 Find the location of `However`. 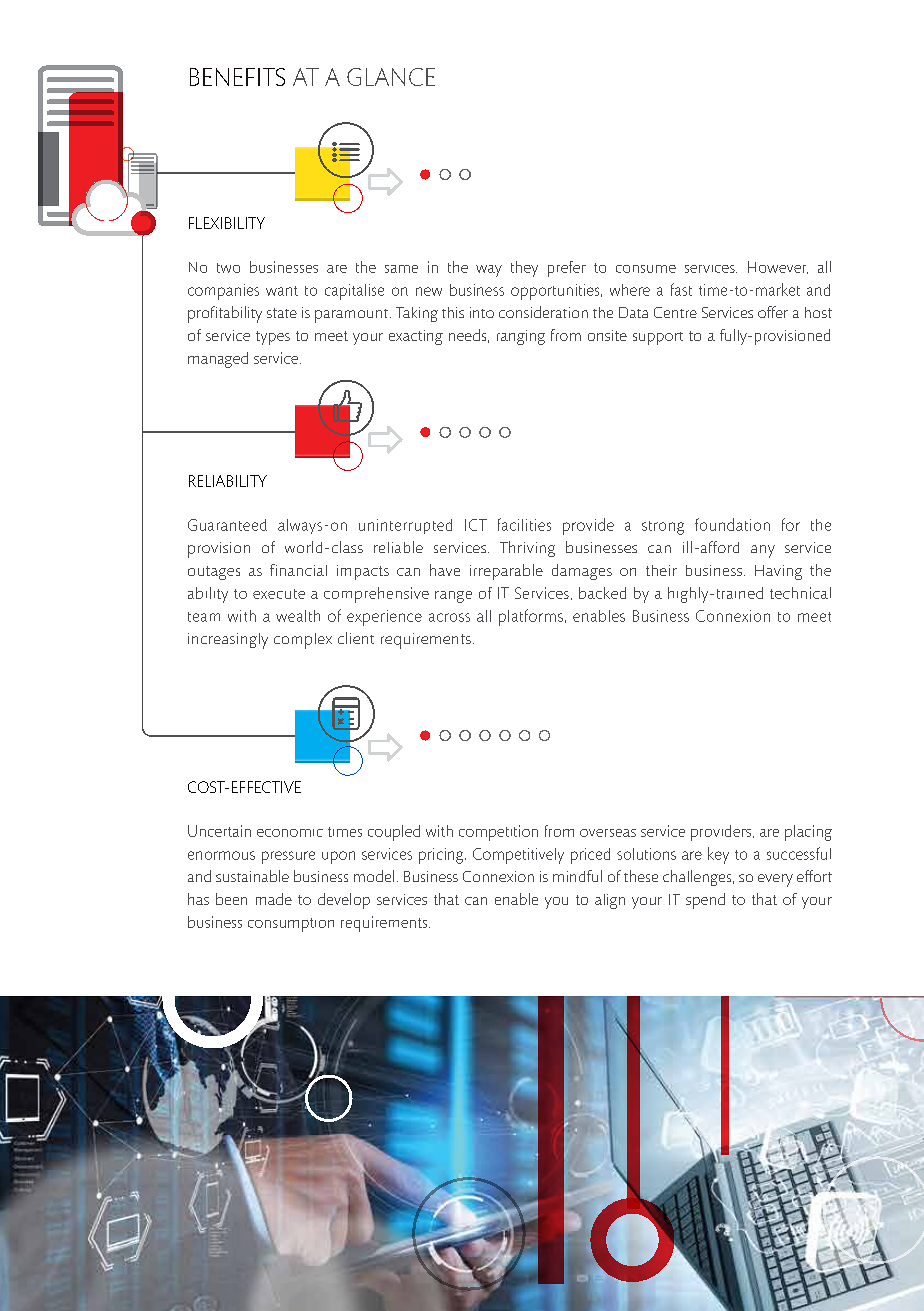

However is located at coordinates (778, 267).
